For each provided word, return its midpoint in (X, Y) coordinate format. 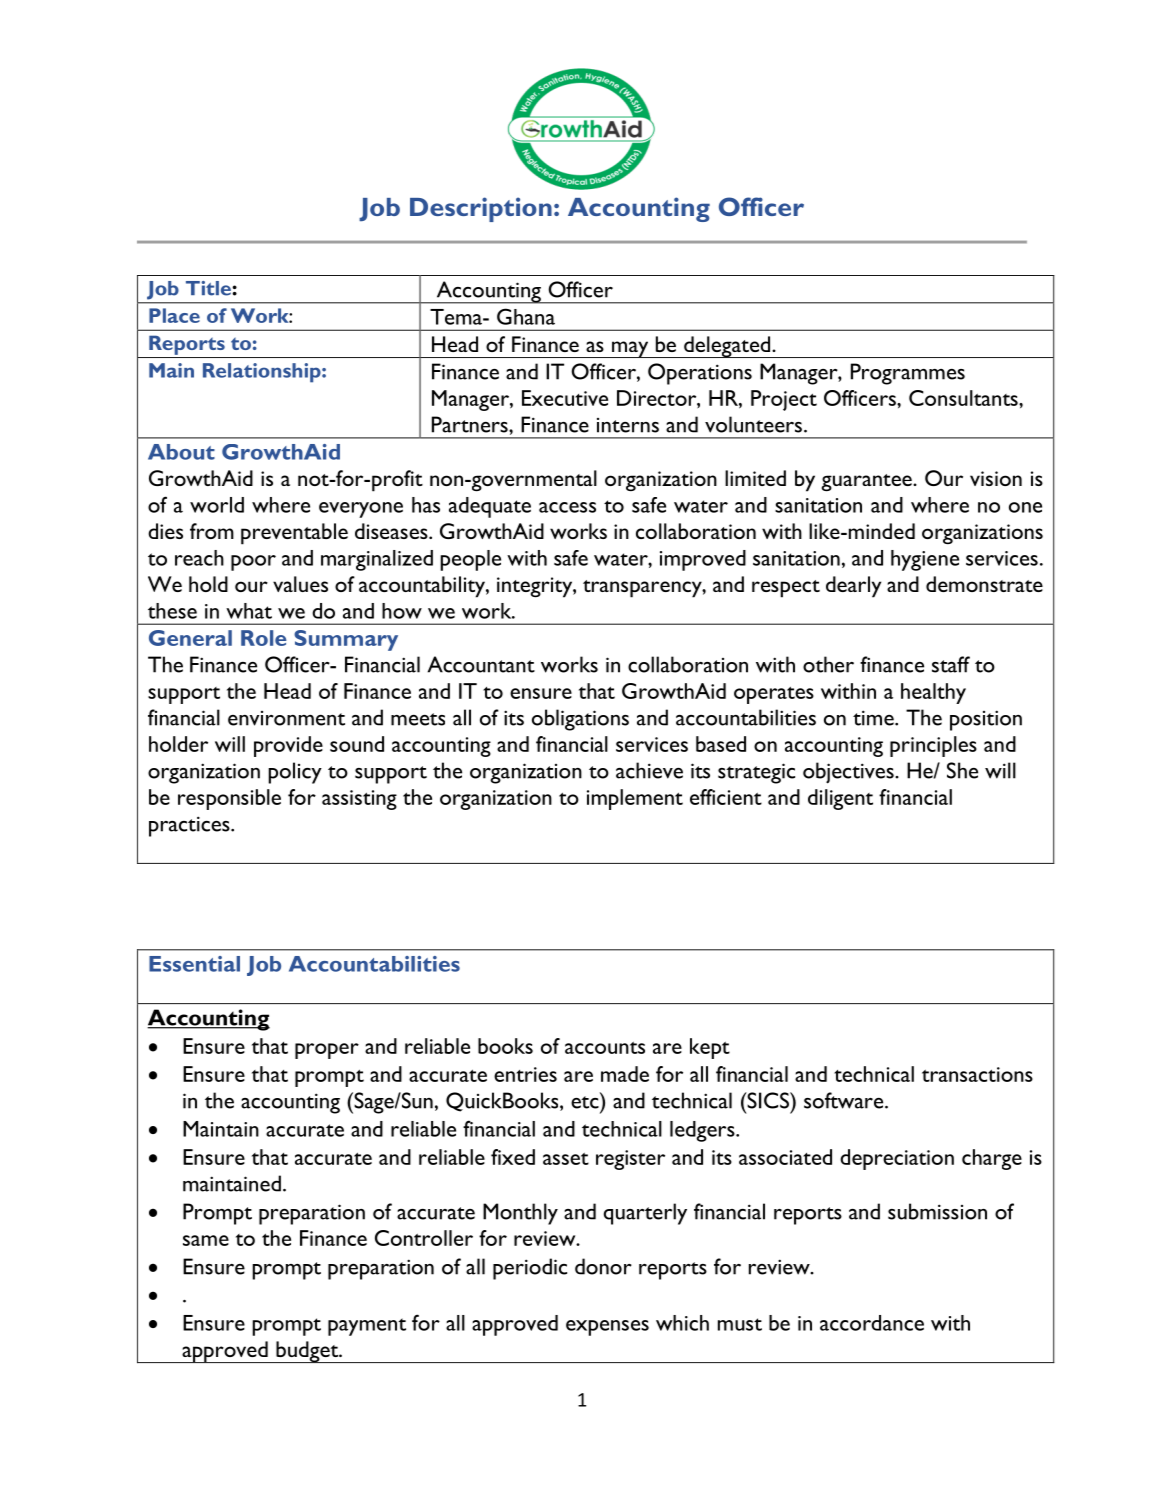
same (206, 1240)
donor (603, 1266)
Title (209, 288)
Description (481, 209)
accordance (872, 1323)
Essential (194, 964)
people (470, 560)
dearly (853, 587)
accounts (605, 1048)
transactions (977, 1074)
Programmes (908, 374)
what (249, 611)
